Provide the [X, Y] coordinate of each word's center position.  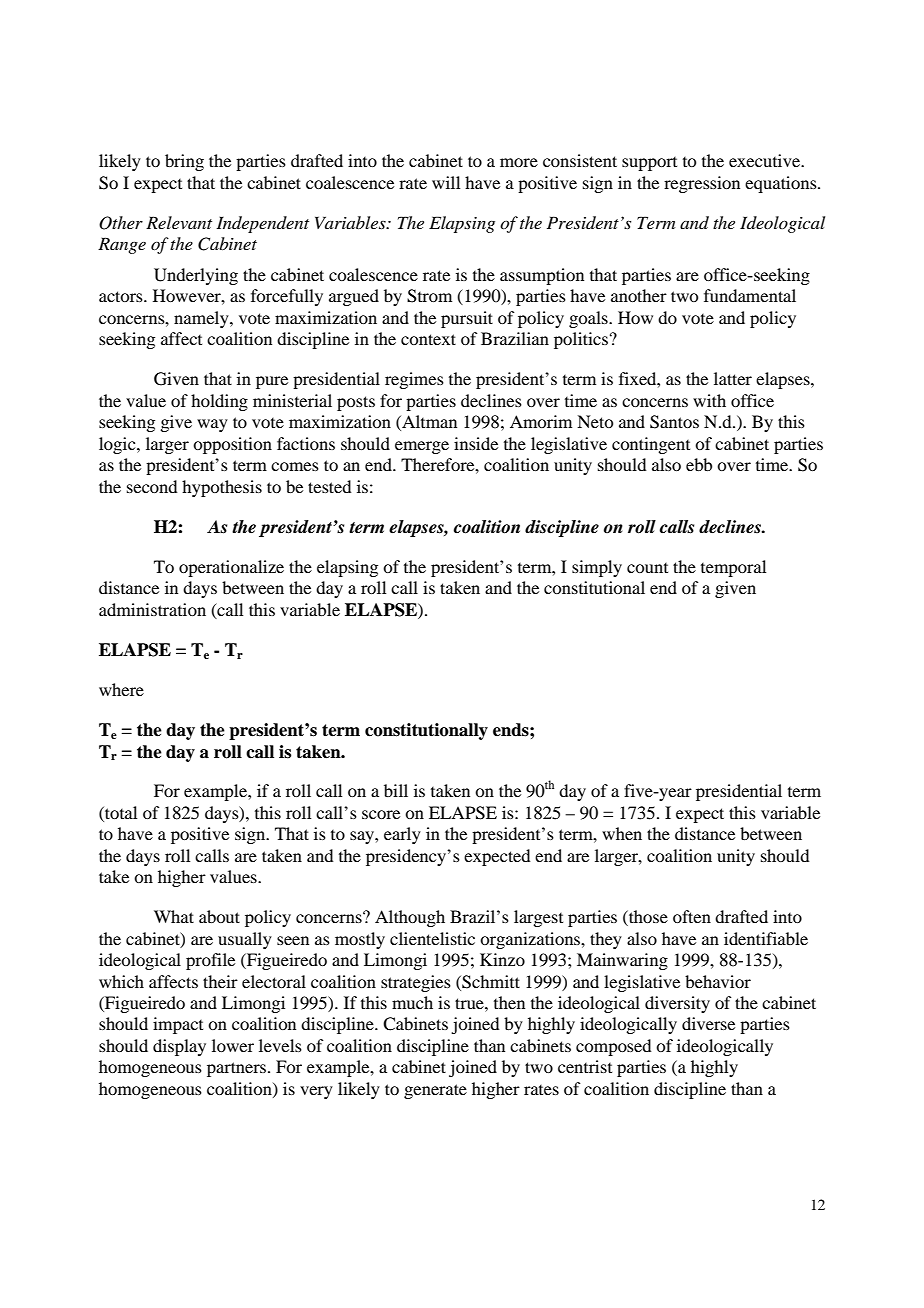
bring [184, 162]
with [709, 400]
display [179, 1047]
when [622, 833]
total [120, 812]
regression [702, 184]
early [402, 835]
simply [597, 568]
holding [219, 402]
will [446, 182]
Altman [428, 423]
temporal [733, 568]
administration [152, 609]
